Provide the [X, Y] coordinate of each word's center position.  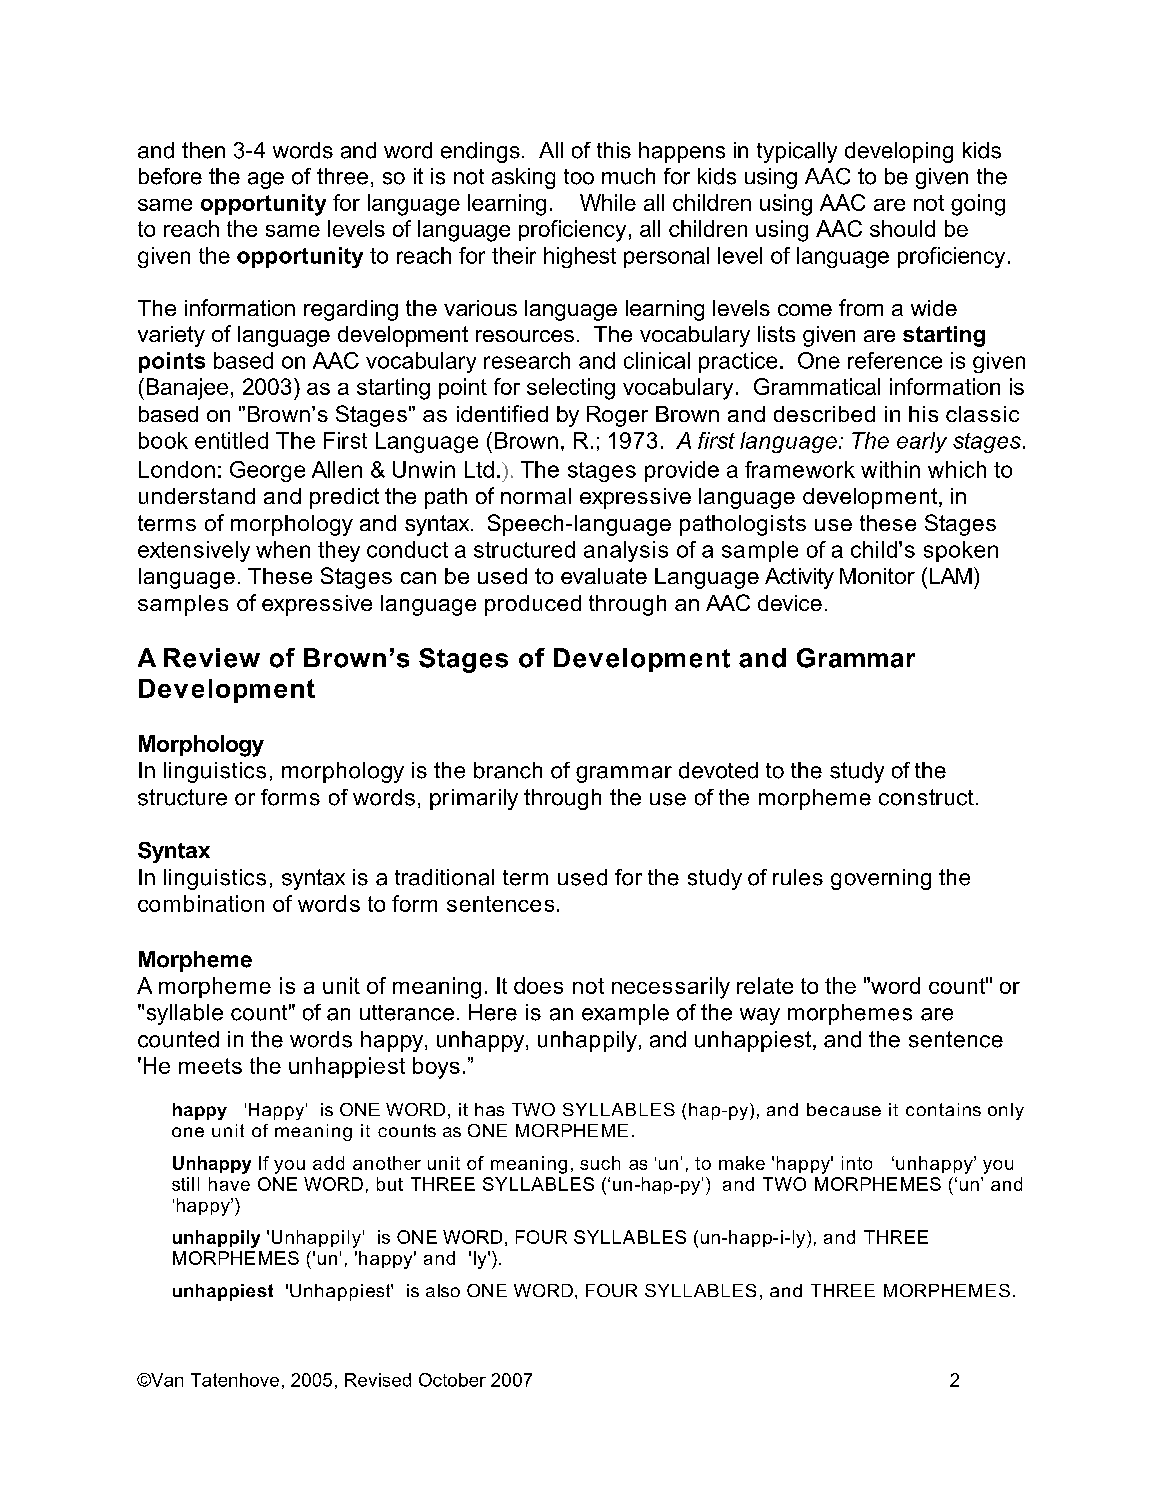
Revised [378, 1380]
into [857, 1163]
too [579, 177]
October [452, 1380]
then [203, 150]
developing [899, 152]
